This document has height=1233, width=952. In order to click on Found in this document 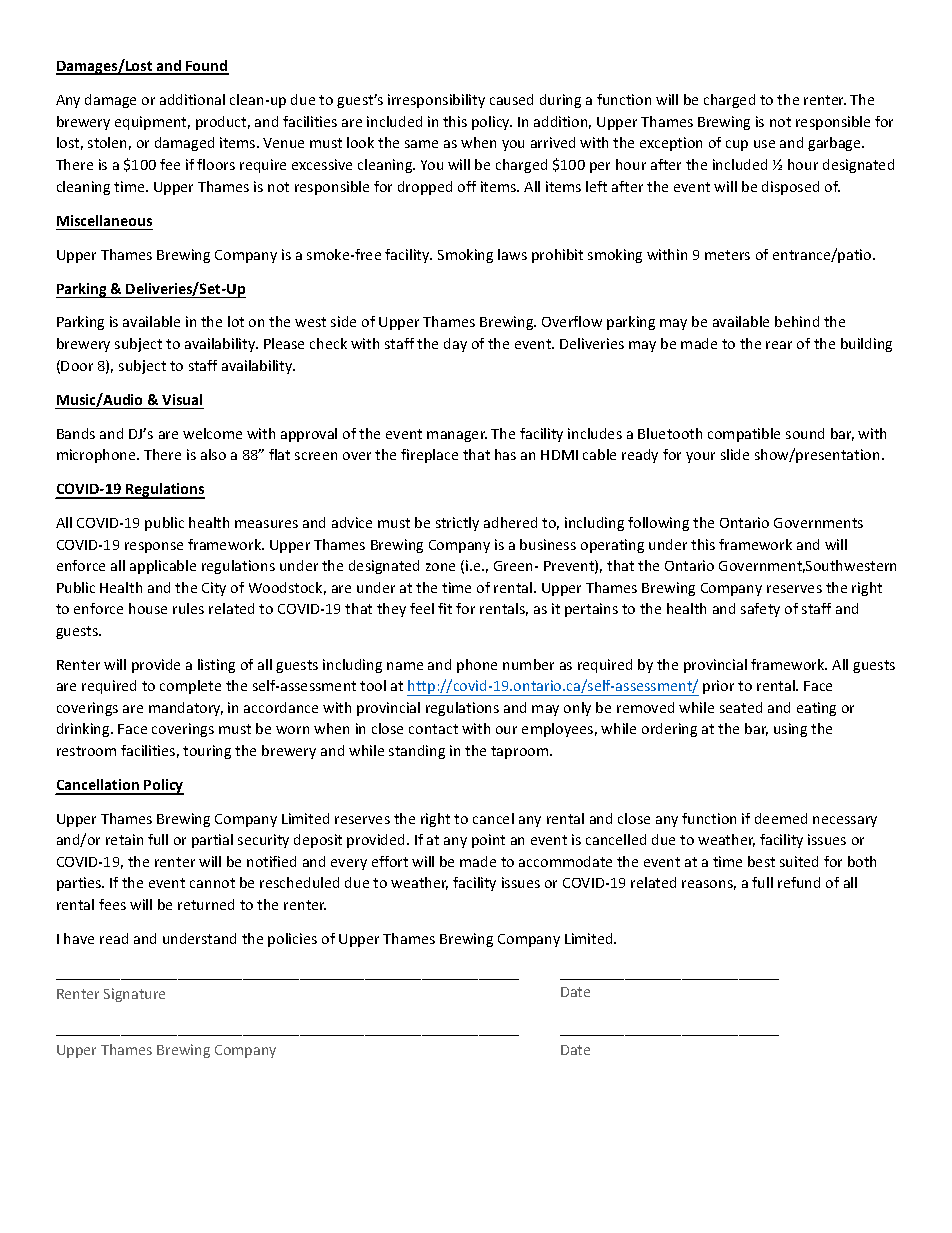, I will do `click(206, 67)`.
